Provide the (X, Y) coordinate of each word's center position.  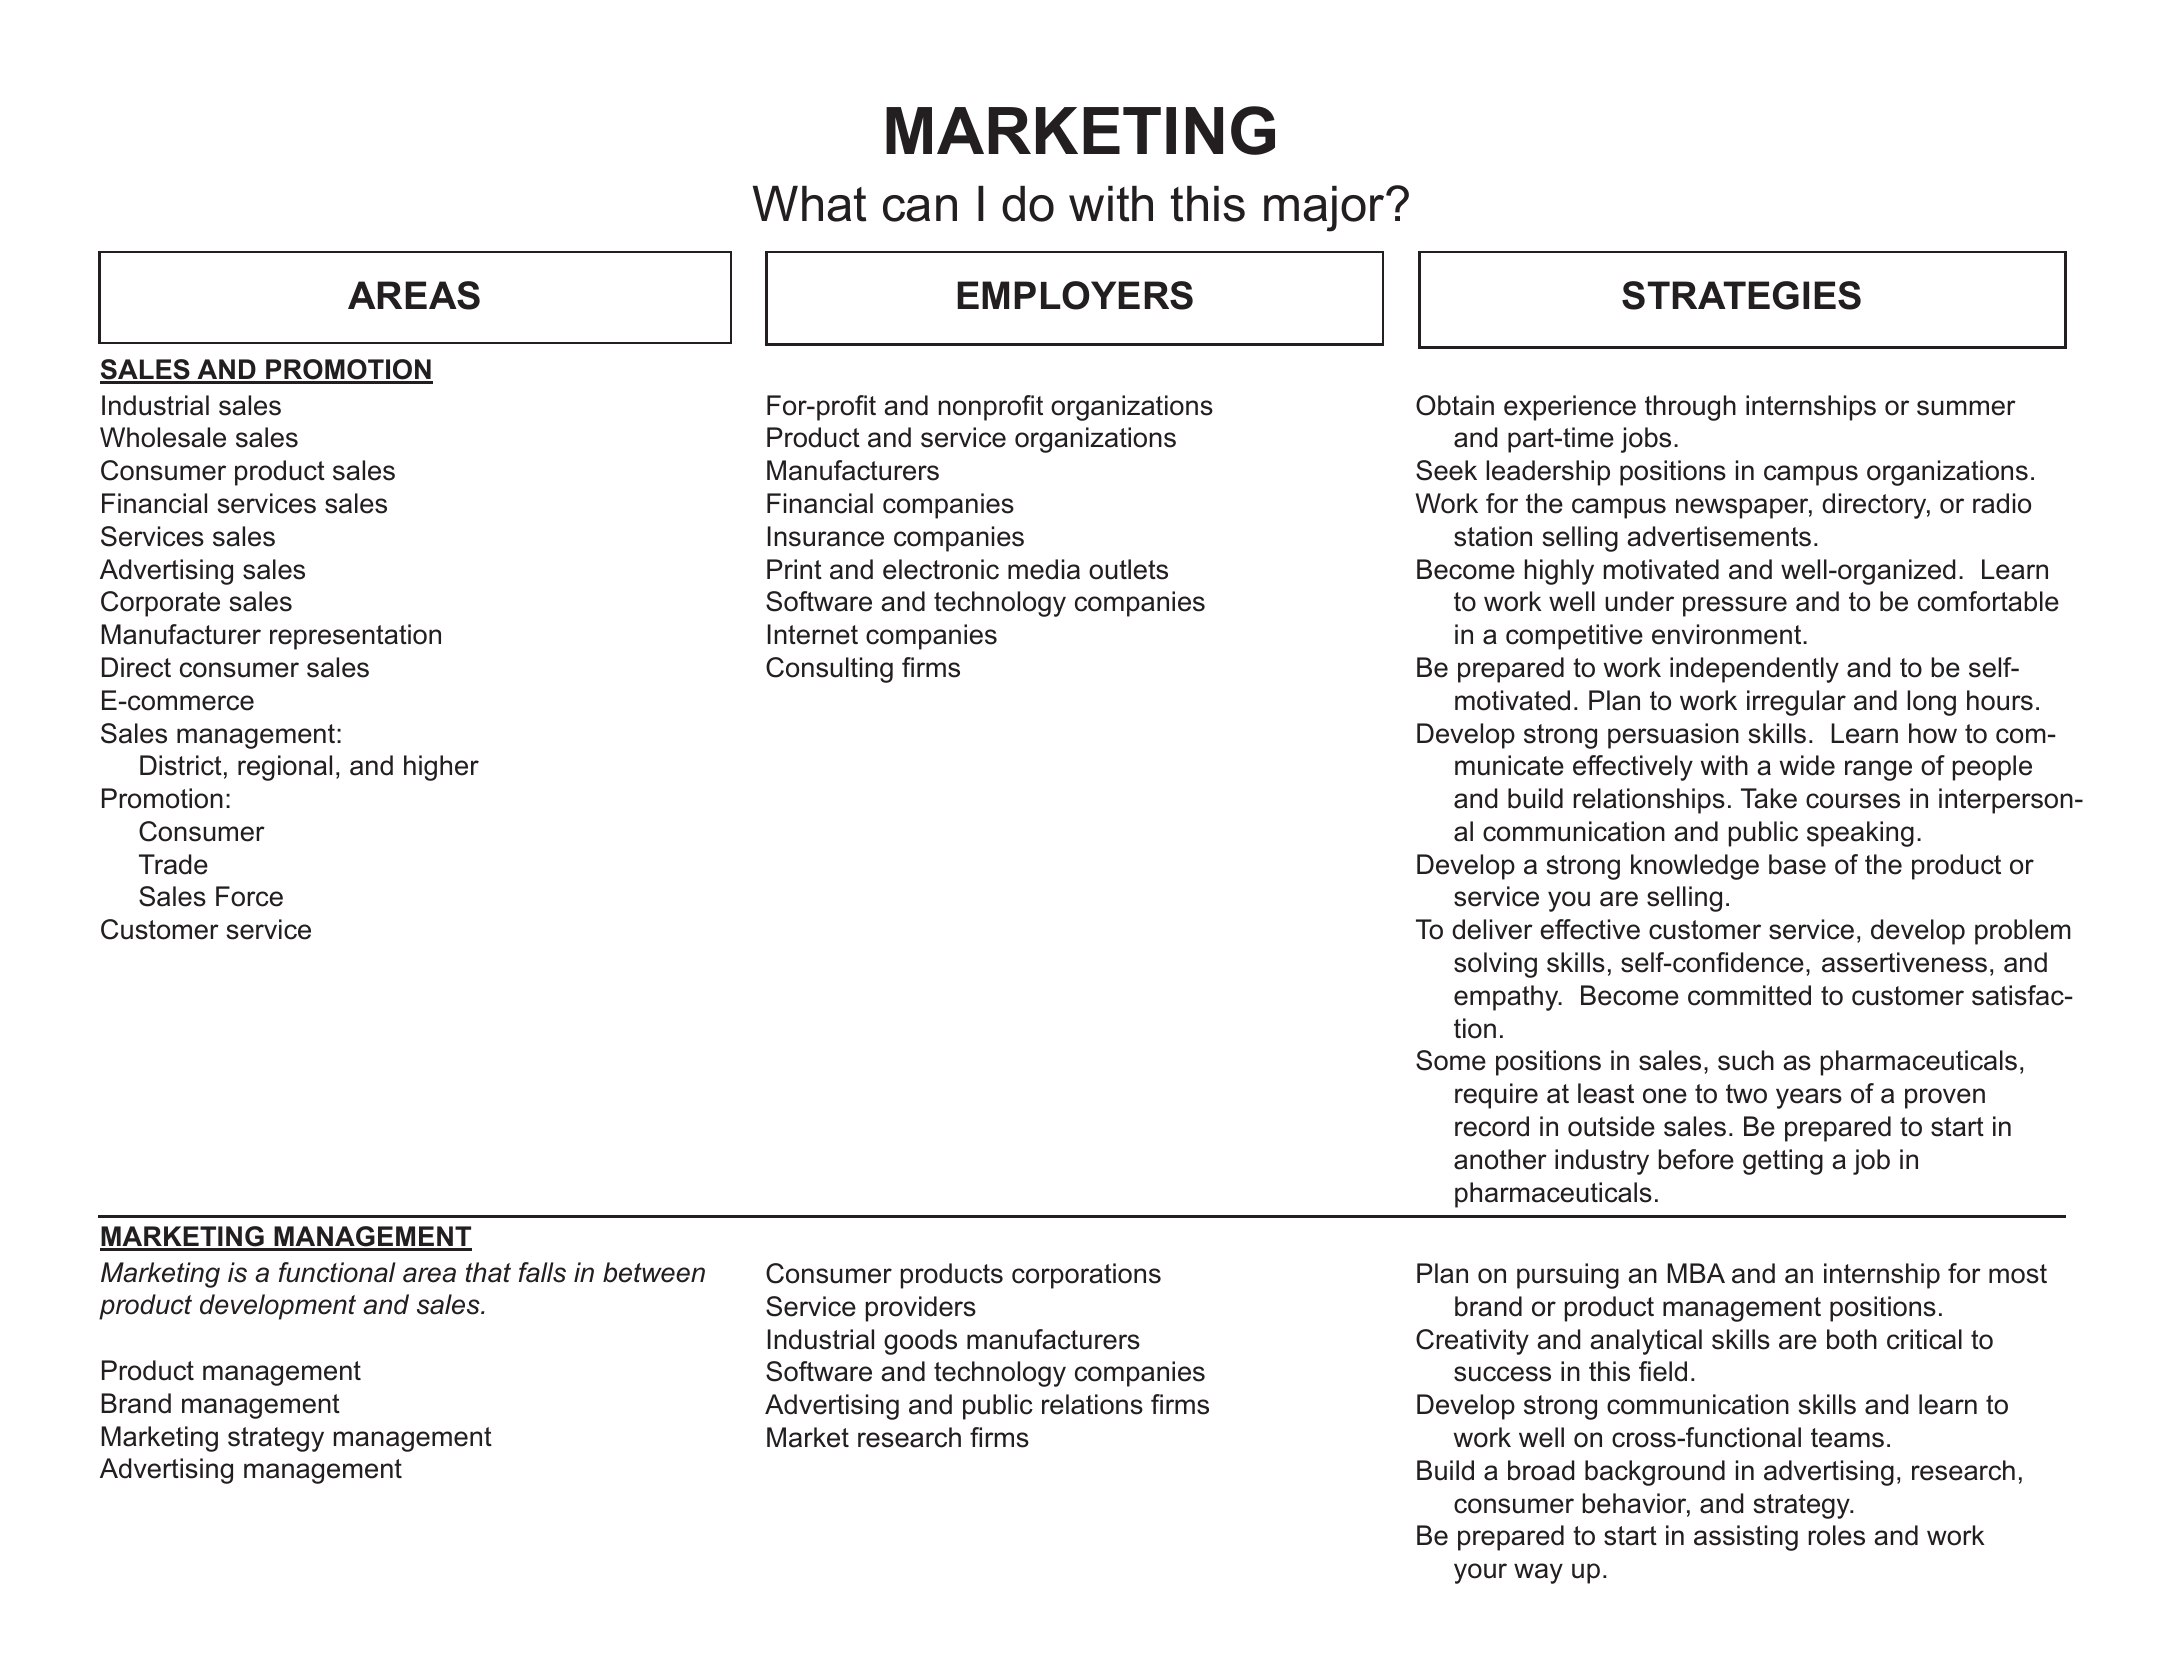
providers (921, 1309)
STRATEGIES (1741, 295)
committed (1749, 995)
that (488, 1272)
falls (542, 1272)
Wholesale (163, 437)
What (809, 204)
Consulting (829, 670)
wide (1807, 765)
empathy (1507, 998)
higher (441, 768)
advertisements (1719, 536)
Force (249, 896)
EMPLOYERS (1075, 295)
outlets (1128, 569)
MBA (1696, 1273)
